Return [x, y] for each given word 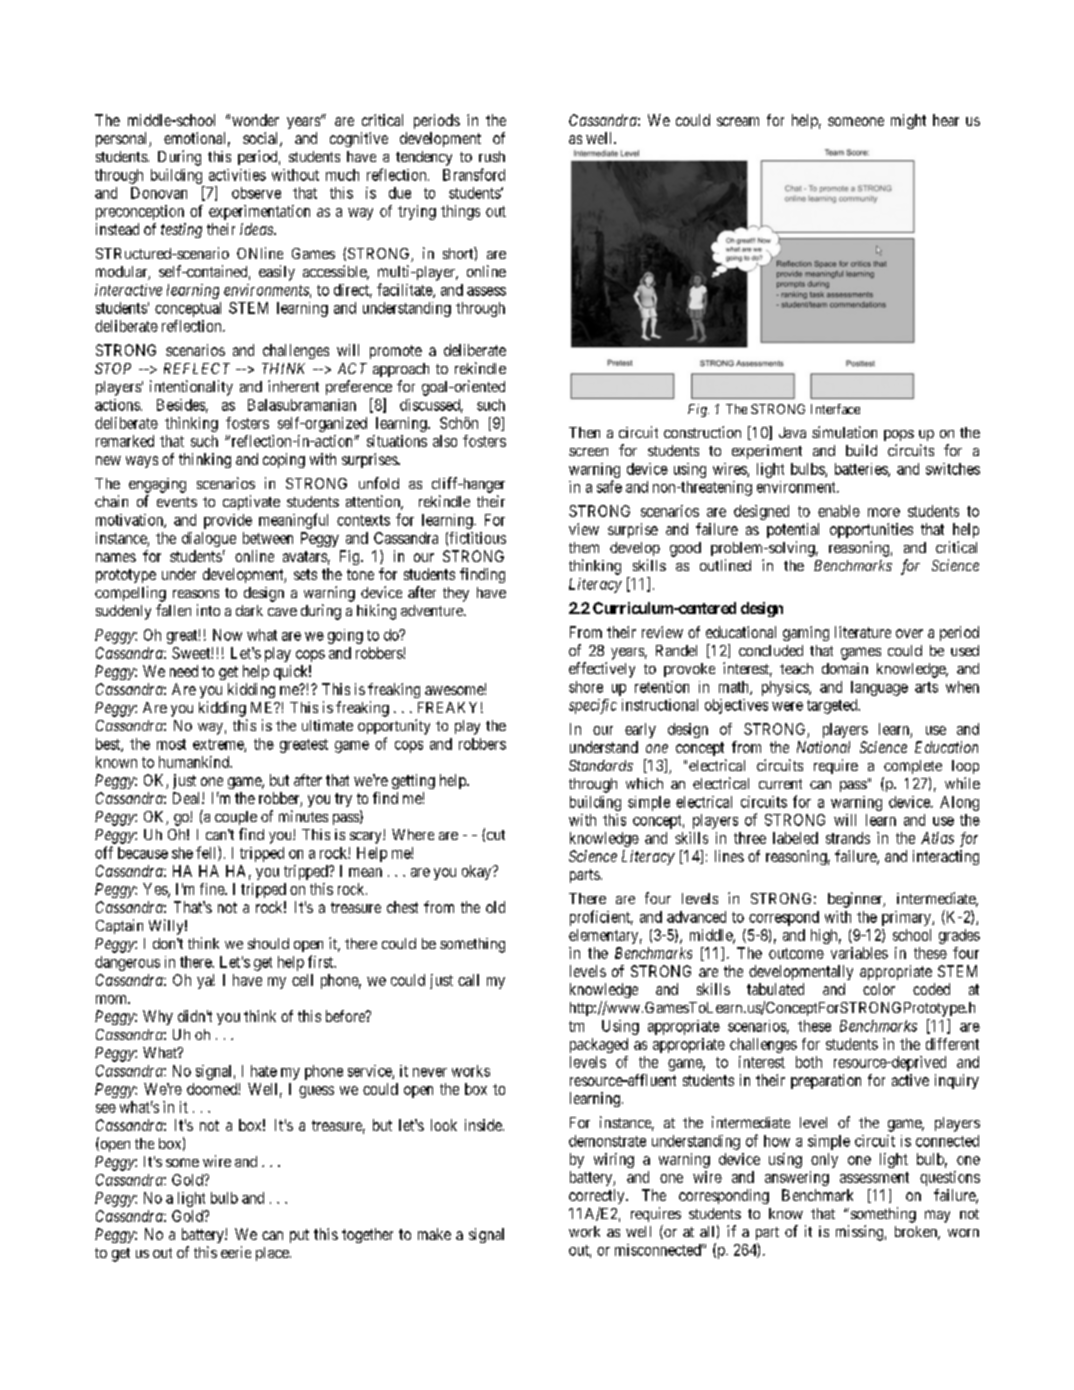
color [879, 989]
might [908, 121]
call [468, 980]
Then [584, 432]
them [584, 547]
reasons [196, 594]
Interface [835, 409]
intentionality [191, 388]
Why [158, 1017]
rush [492, 156]
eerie [236, 1252]
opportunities [871, 530]
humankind [195, 762]
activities [237, 175]
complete [913, 767]
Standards [601, 765]
